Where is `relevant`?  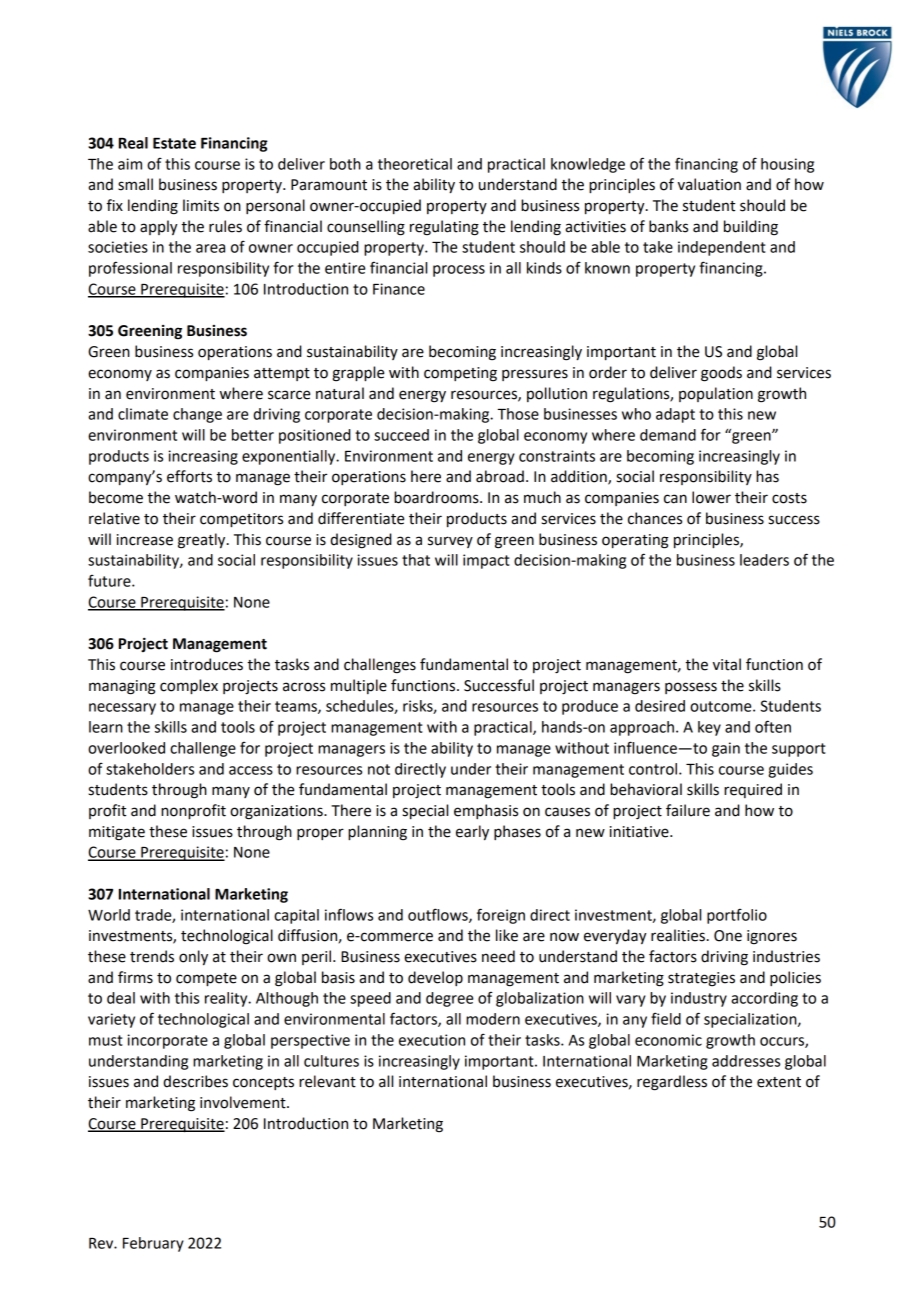
relevant is located at coordinates (327, 1081).
